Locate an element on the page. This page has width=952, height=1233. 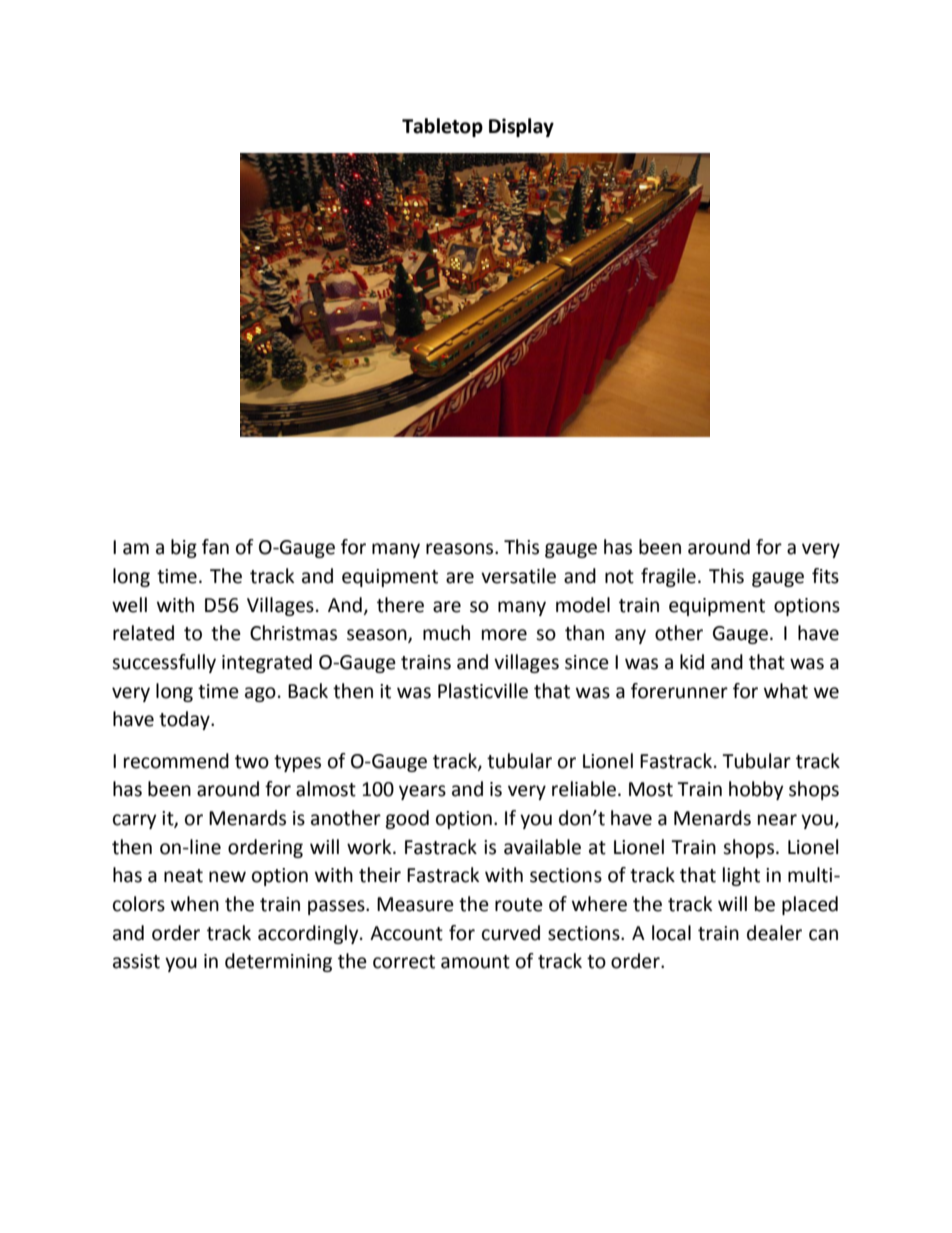
determining is located at coordinates (278, 962).
